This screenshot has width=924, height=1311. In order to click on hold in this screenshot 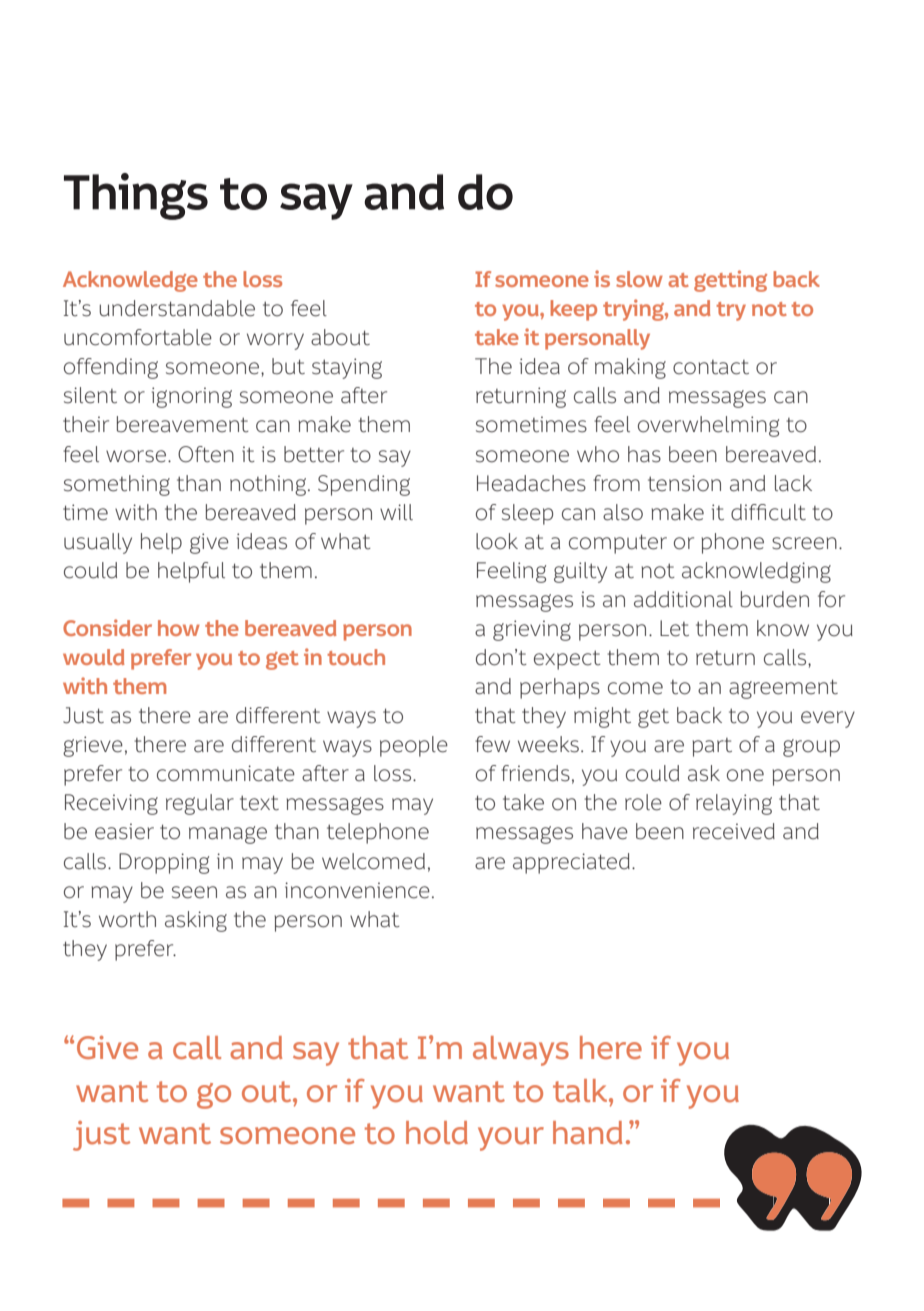, I will do `click(437, 1132)`.
